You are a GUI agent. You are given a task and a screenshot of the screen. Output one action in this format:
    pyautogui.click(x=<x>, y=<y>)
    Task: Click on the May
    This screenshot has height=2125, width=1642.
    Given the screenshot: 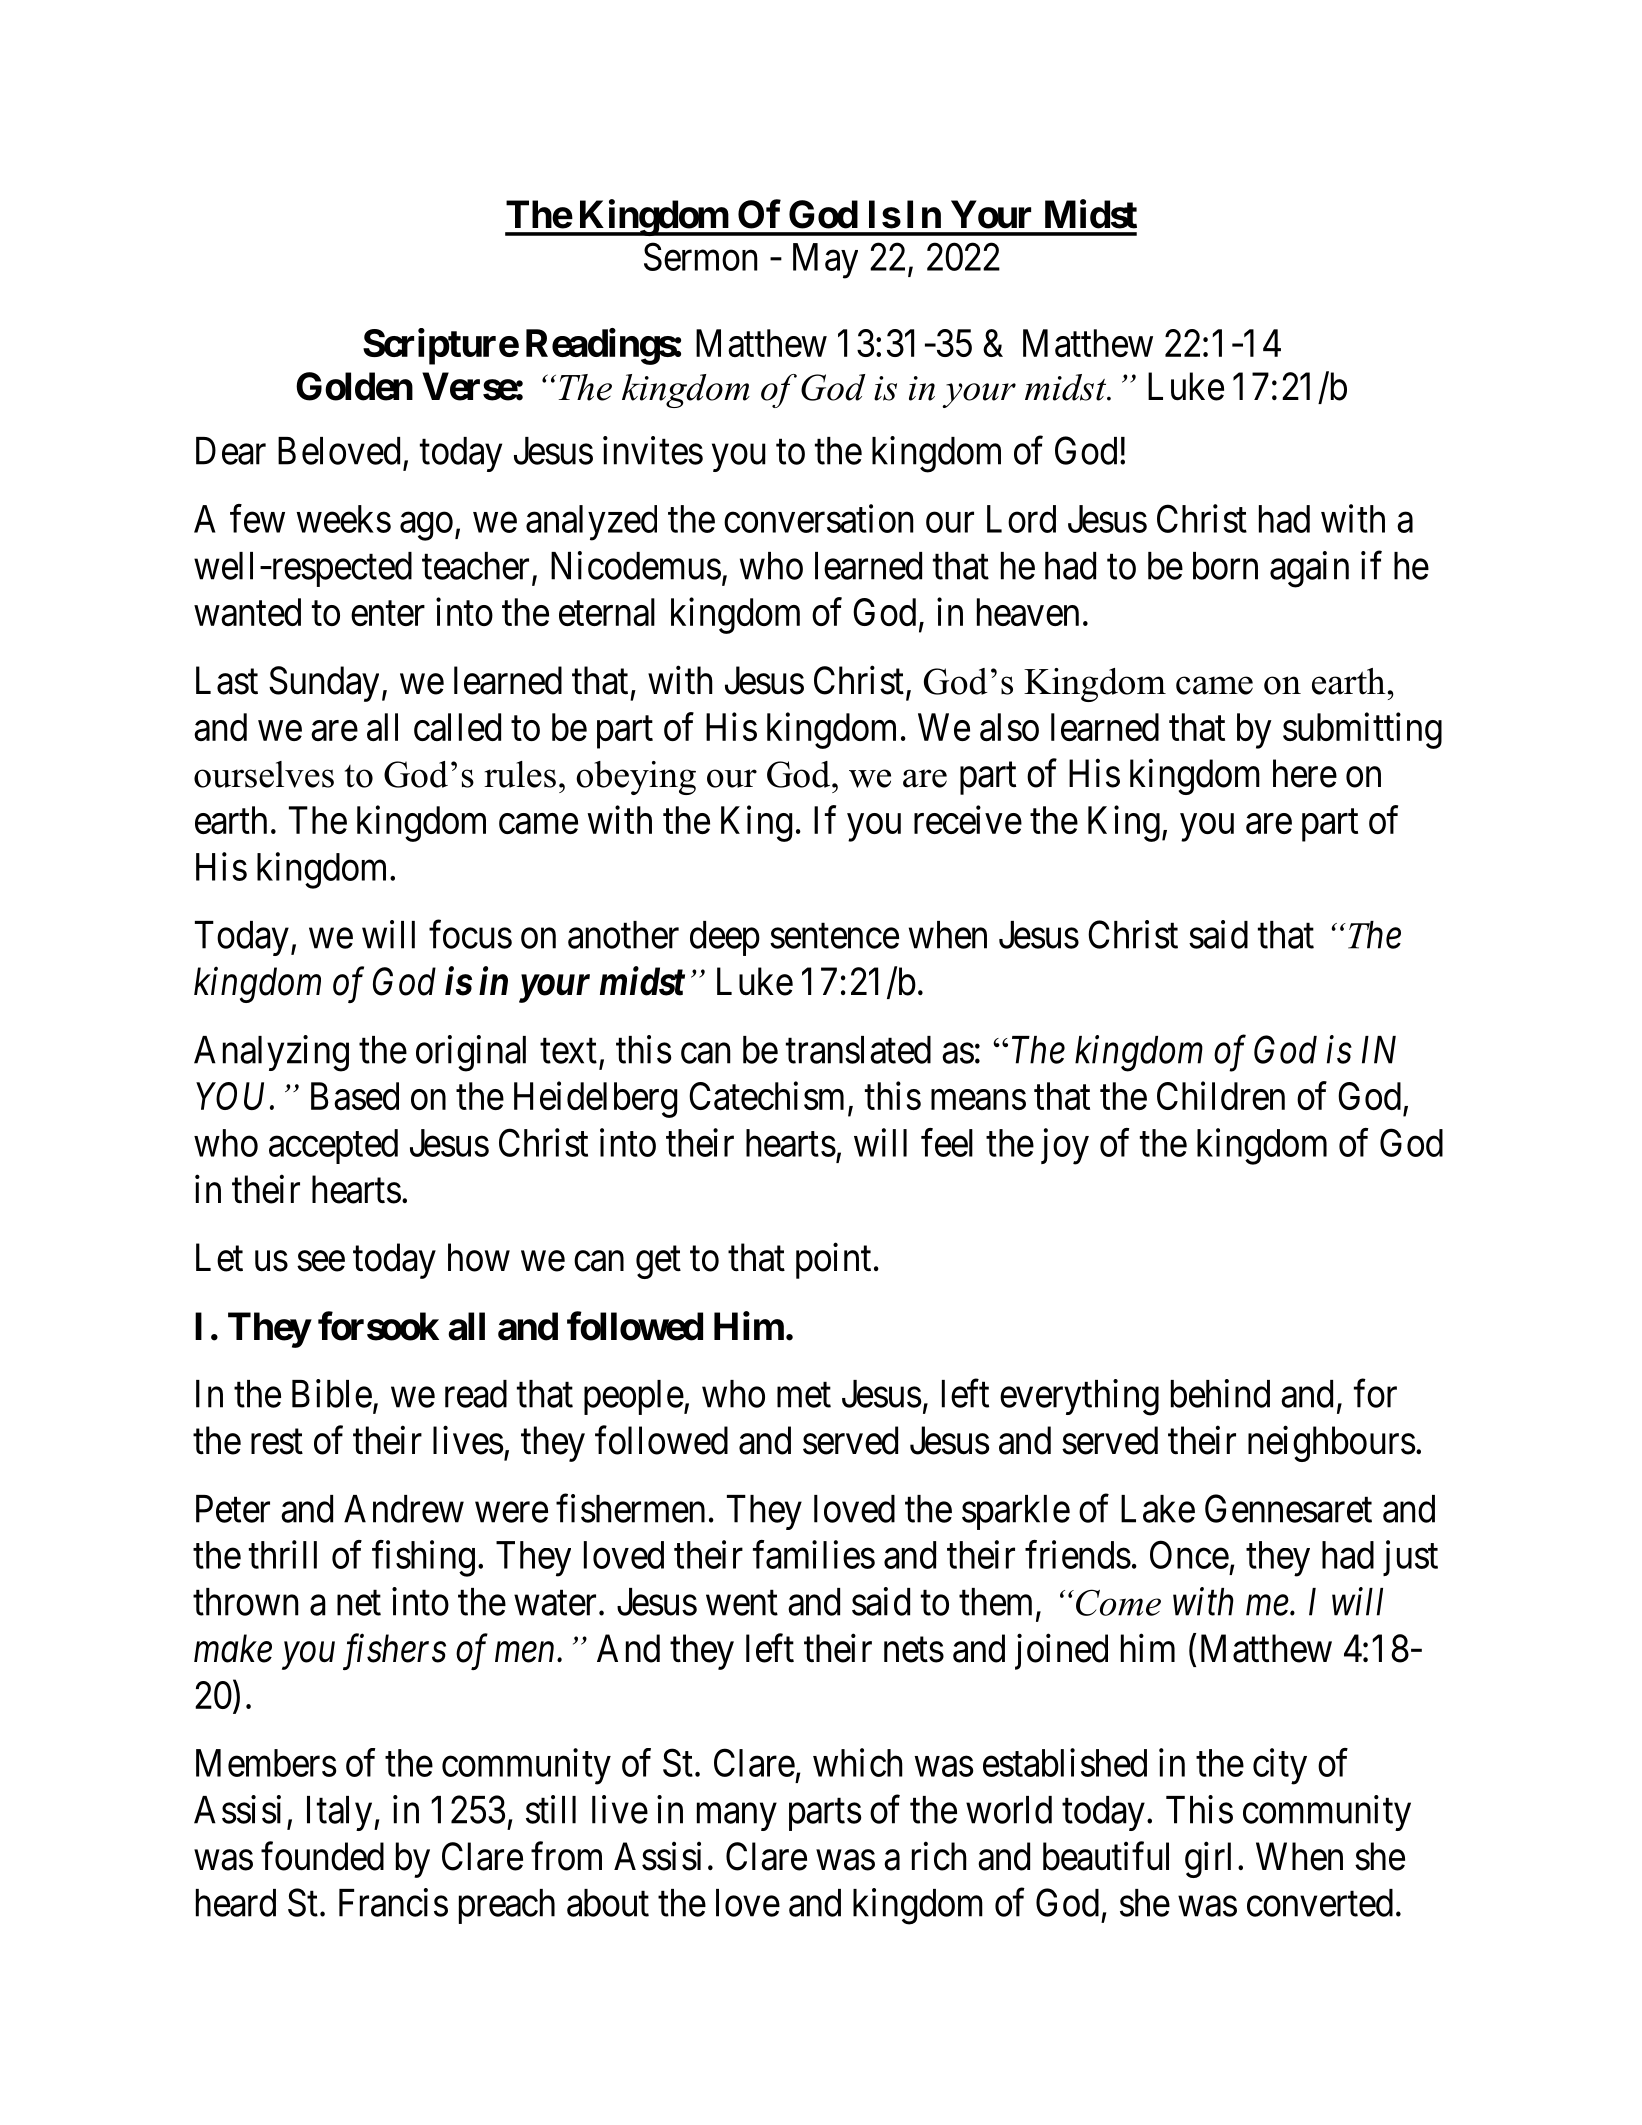 What is the action you would take?
    pyautogui.click(x=825, y=261)
